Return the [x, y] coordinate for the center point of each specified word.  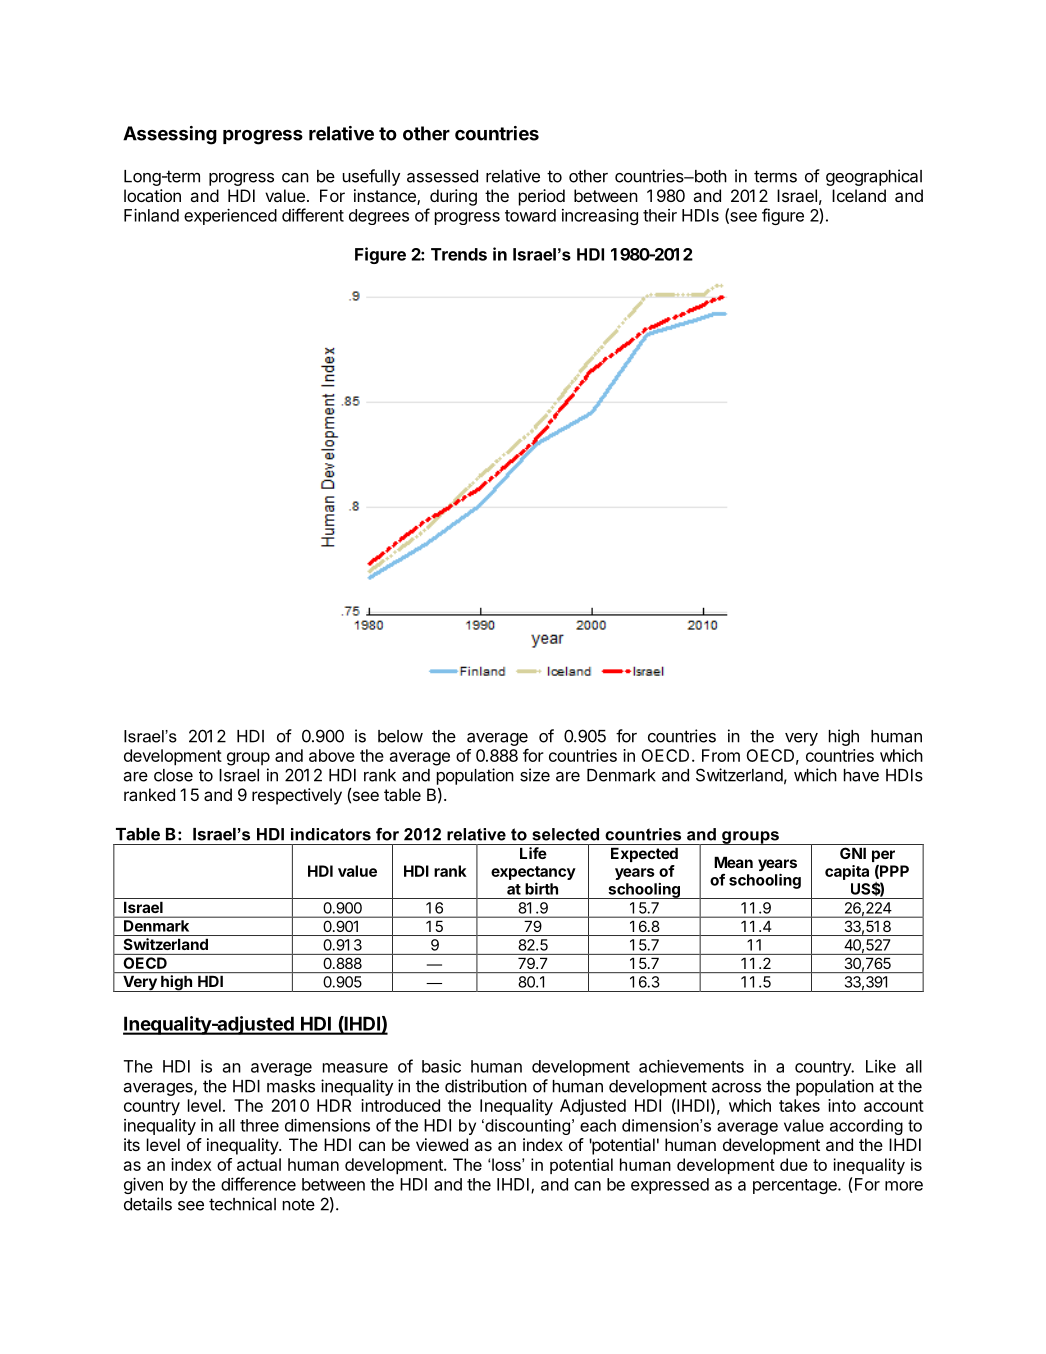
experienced [230, 216]
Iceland [859, 195]
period [542, 197]
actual [259, 1164]
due [793, 1164]
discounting [526, 1127]
